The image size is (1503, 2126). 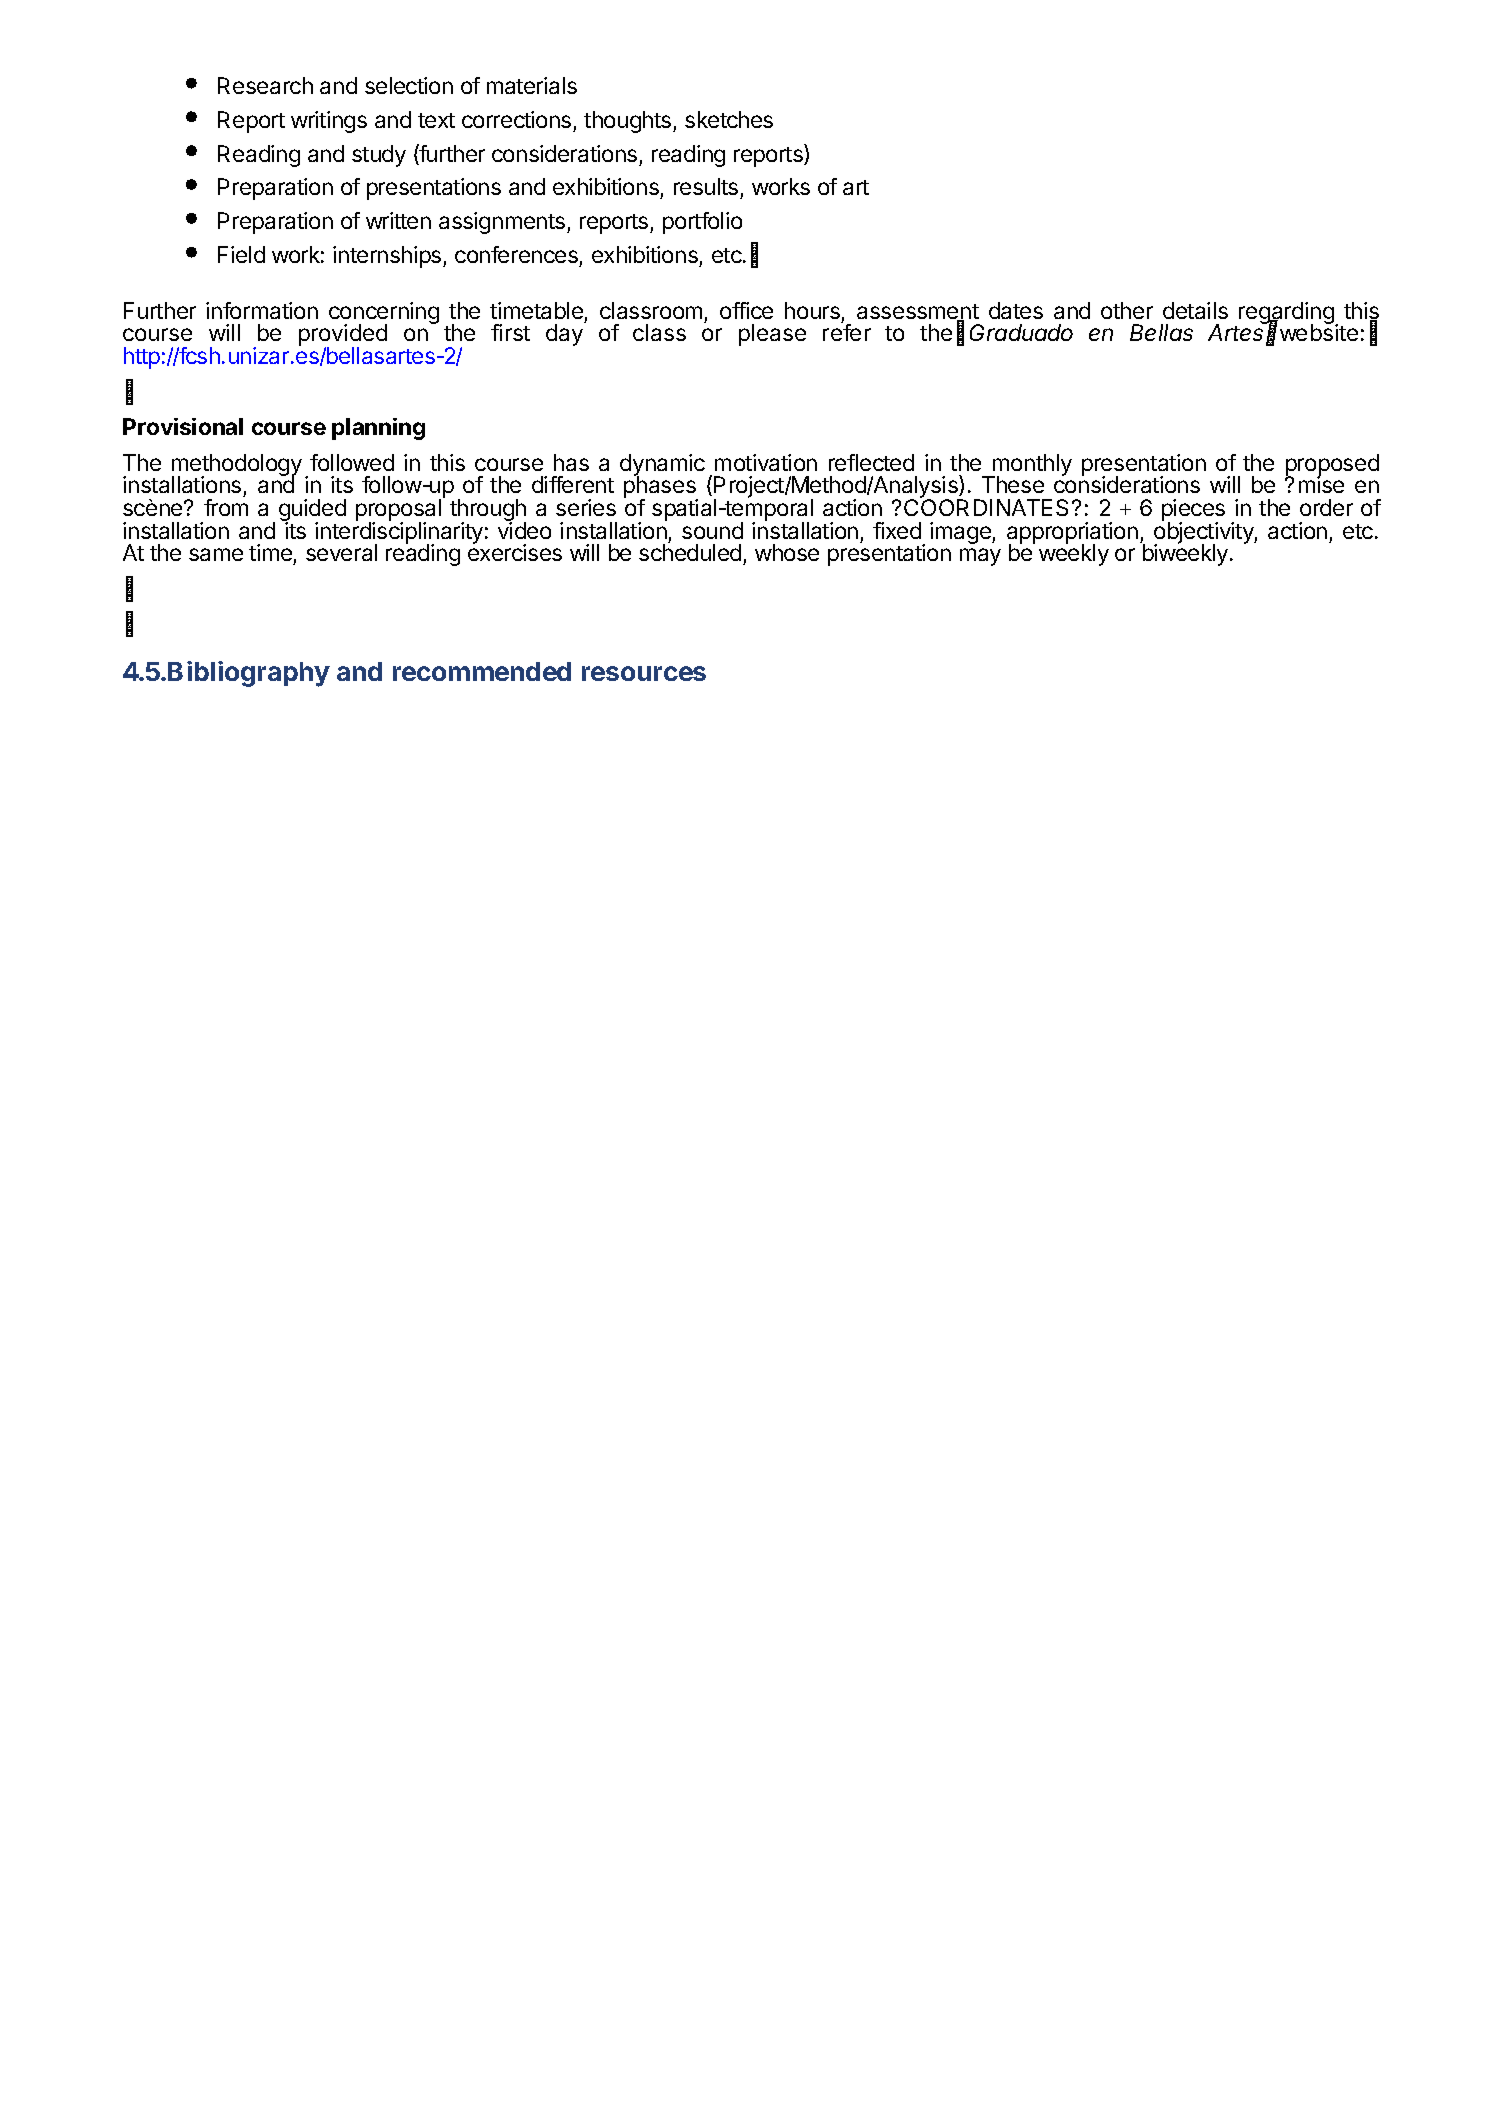 I want to click on writings, so click(x=329, y=122).
